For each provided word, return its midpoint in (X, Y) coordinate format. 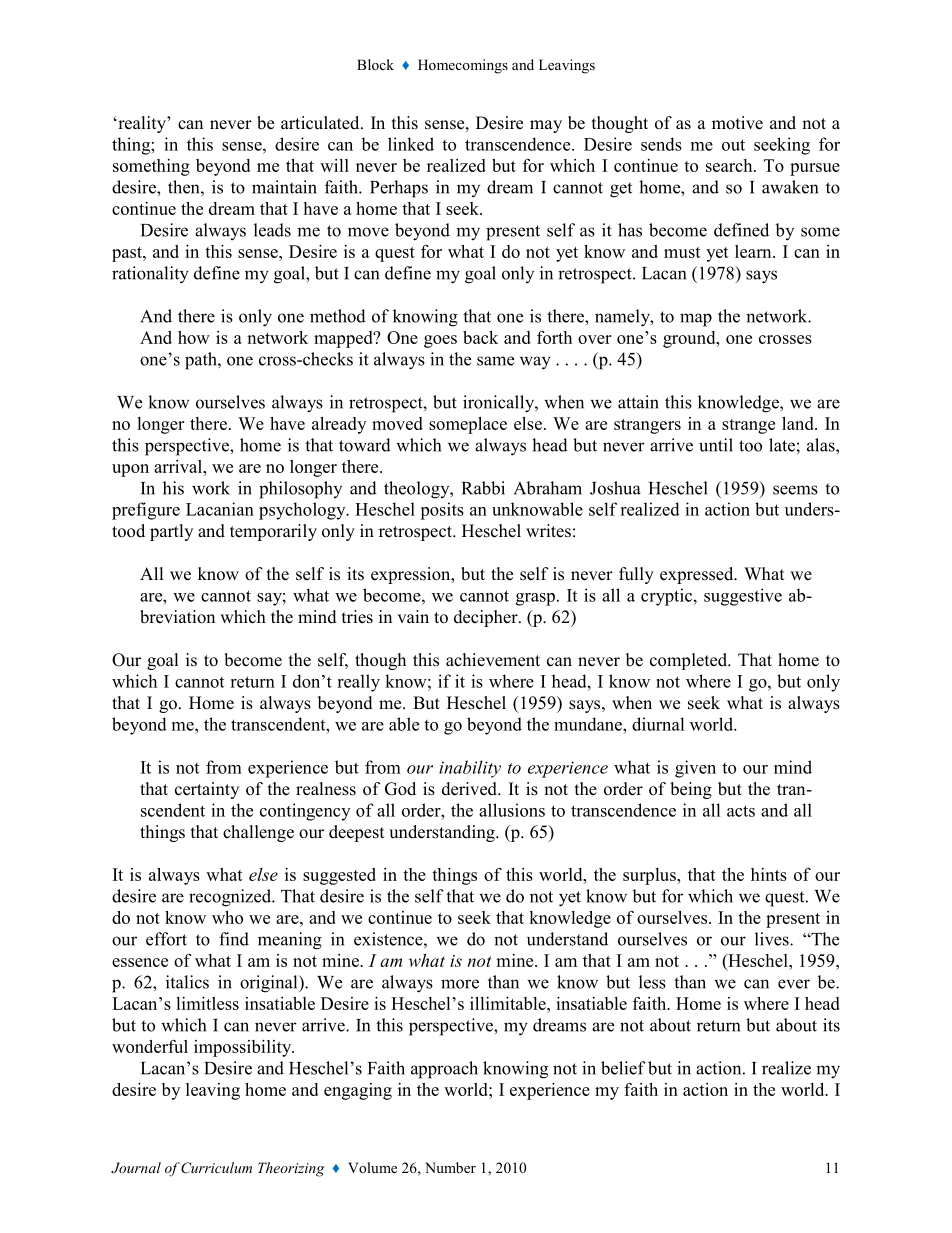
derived (470, 789)
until (716, 445)
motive (737, 123)
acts (741, 811)
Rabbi (483, 488)
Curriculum (216, 1168)
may (546, 126)
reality (142, 124)
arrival (179, 466)
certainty (207, 790)
